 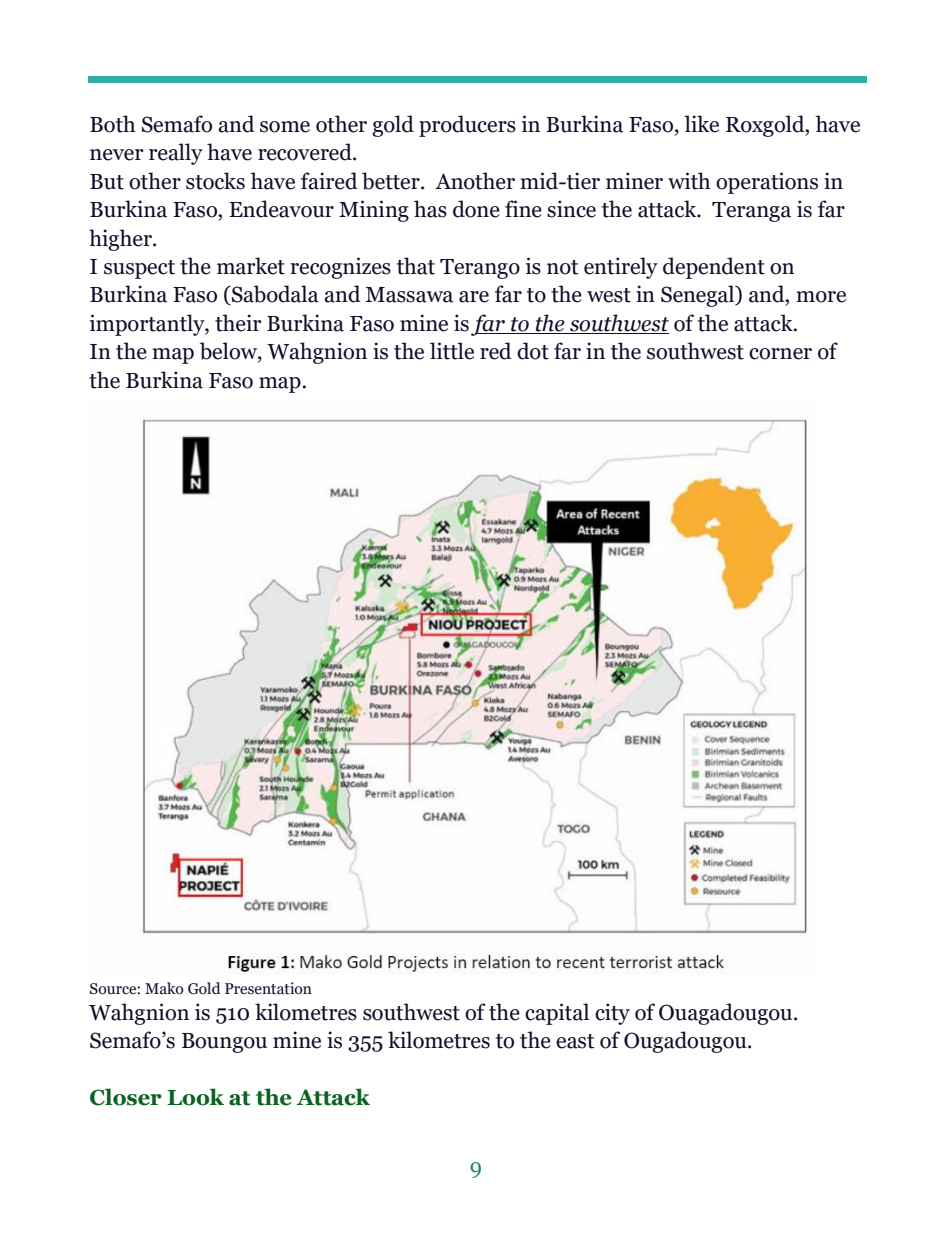 I want to click on Mako, so click(x=164, y=988).
